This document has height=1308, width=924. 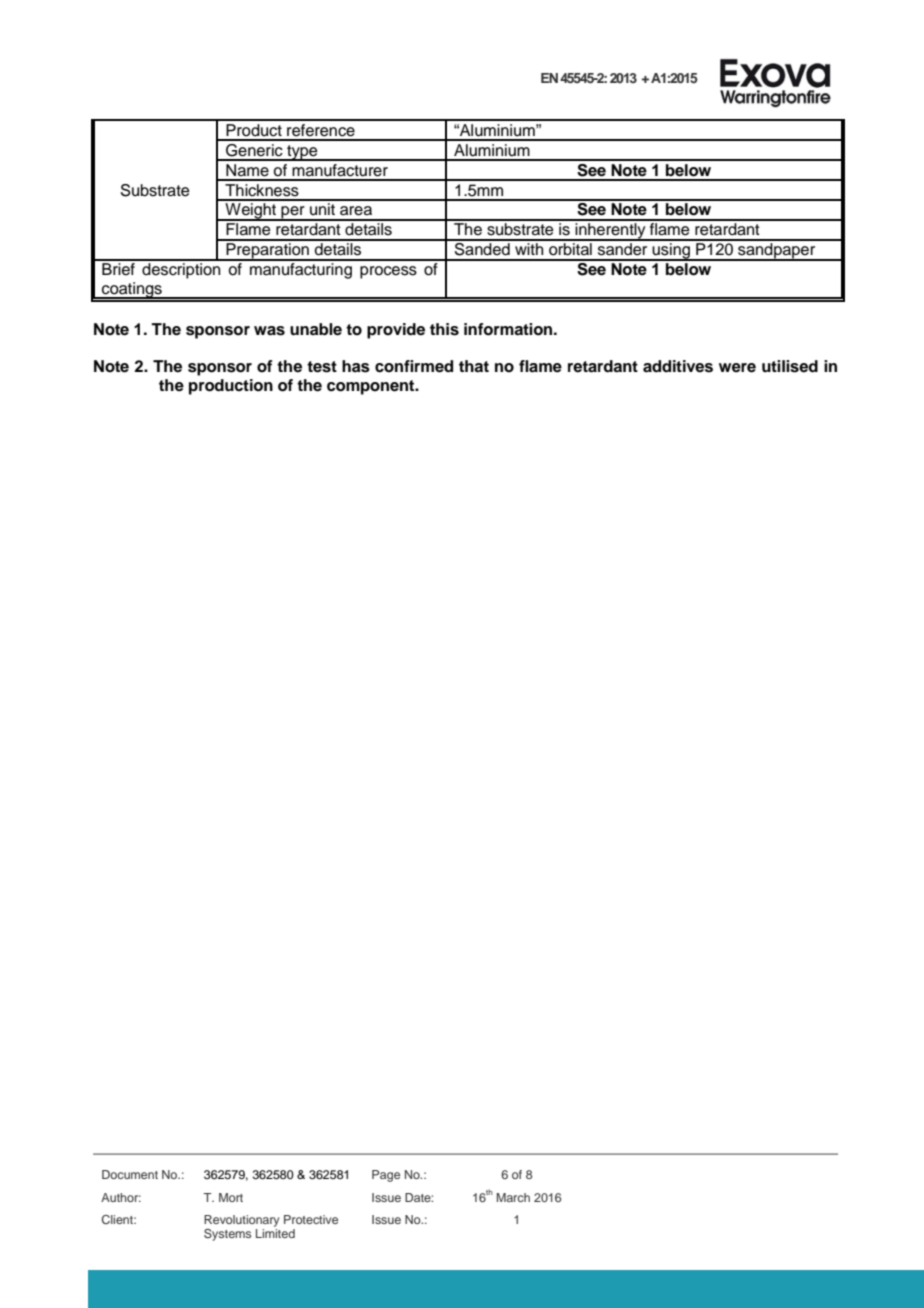 What do you see at coordinates (356, 211) in the document?
I see `area` at bounding box center [356, 211].
